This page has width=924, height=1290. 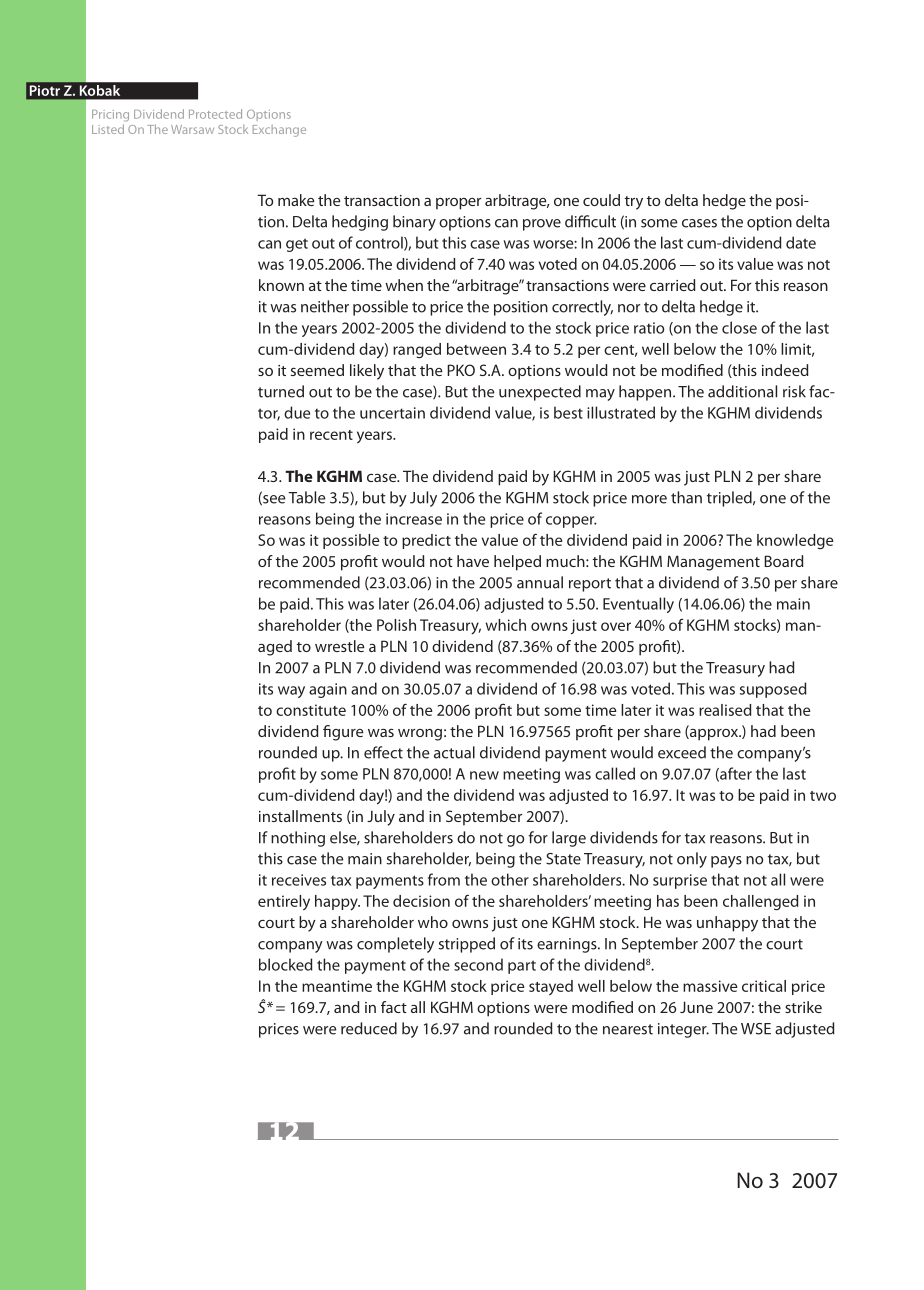 I want to click on between, so click(x=476, y=349).
